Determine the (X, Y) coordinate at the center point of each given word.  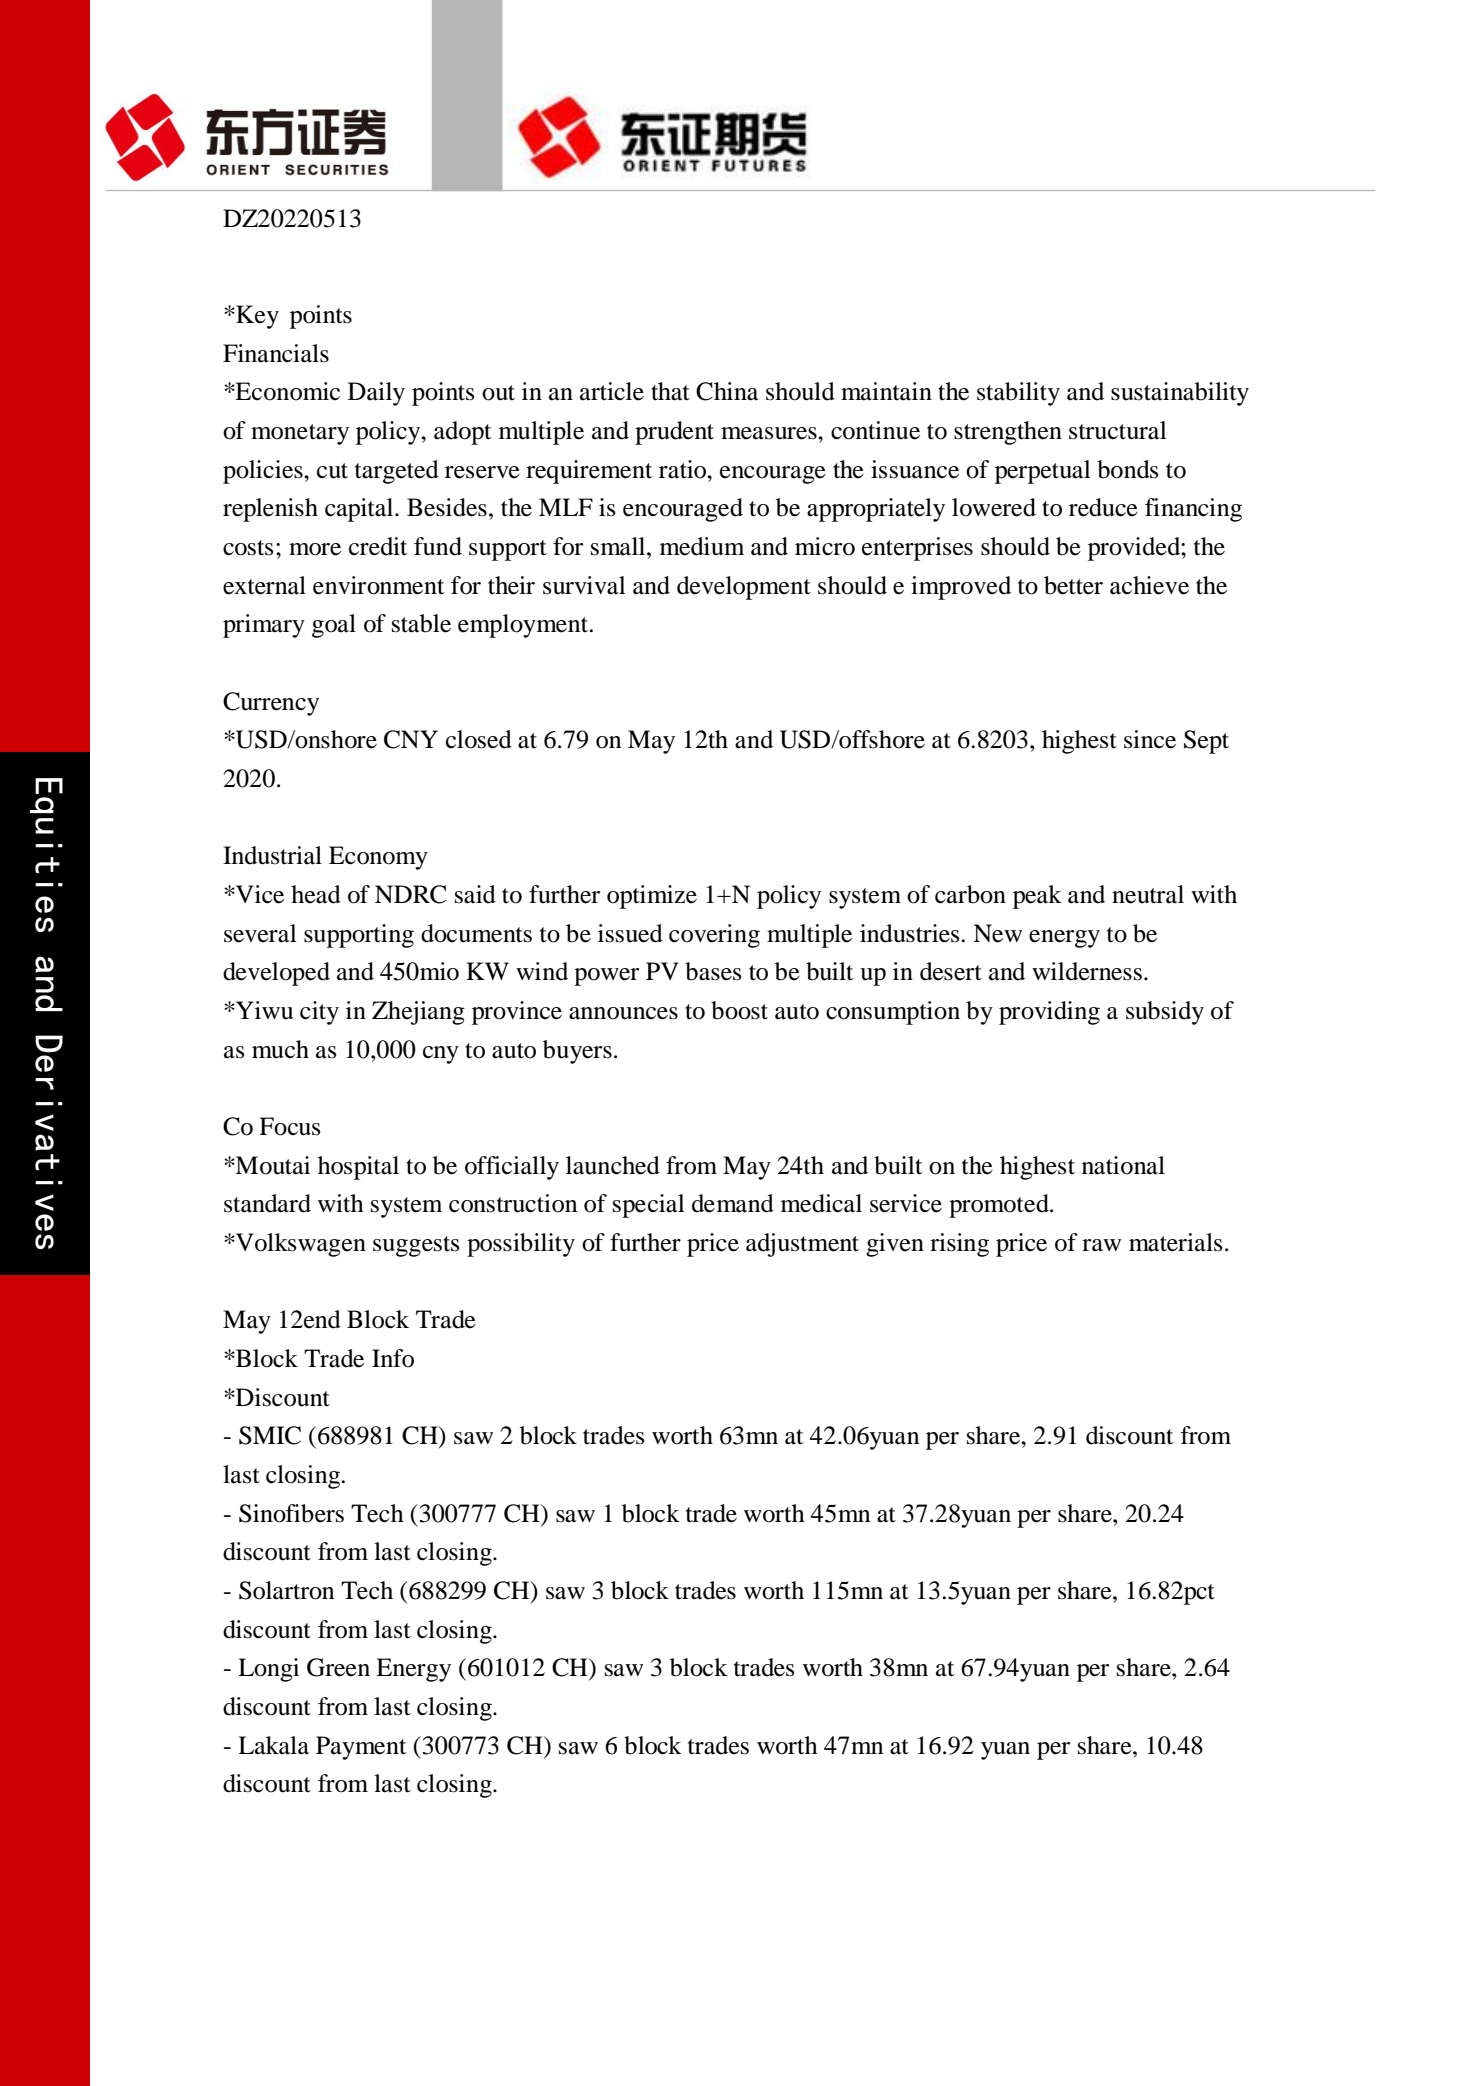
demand (733, 1203)
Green (338, 1667)
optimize (652, 897)
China (727, 391)
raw (1101, 1245)
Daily (376, 394)
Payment (361, 1748)
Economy (378, 858)
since (1150, 739)
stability (1018, 394)
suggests (416, 1246)
